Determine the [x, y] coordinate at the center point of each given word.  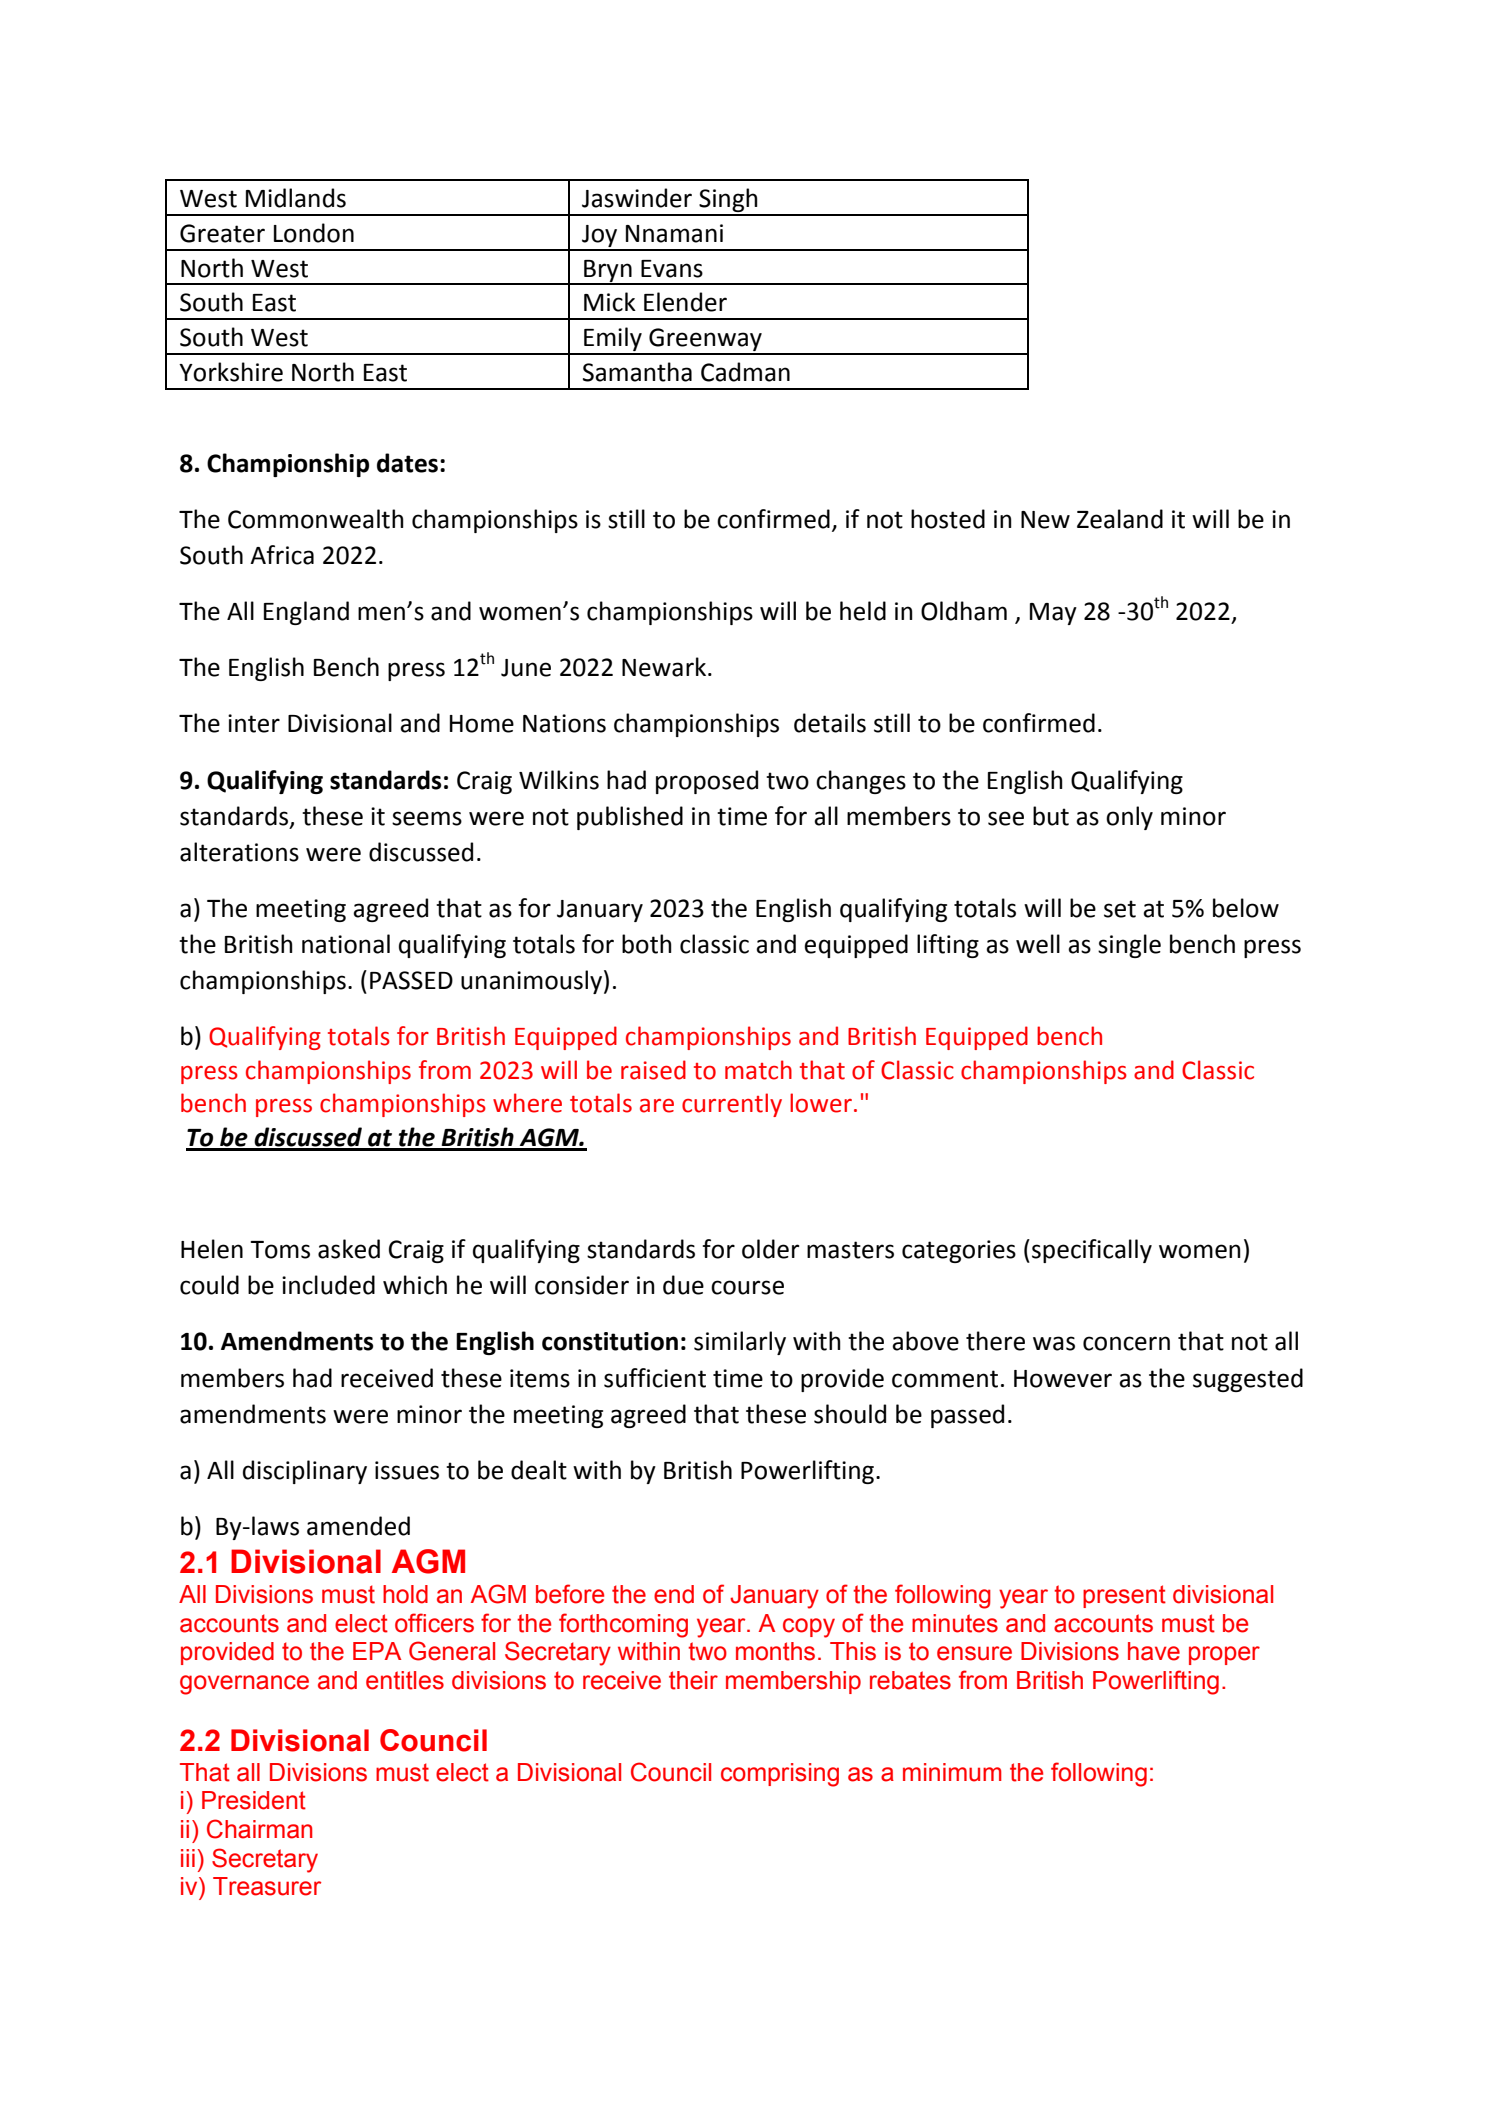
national [346, 944]
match [758, 1070]
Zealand [1120, 519]
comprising [780, 1775]
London [314, 233]
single [1129, 946]
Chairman [259, 1829]
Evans [672, 269]
